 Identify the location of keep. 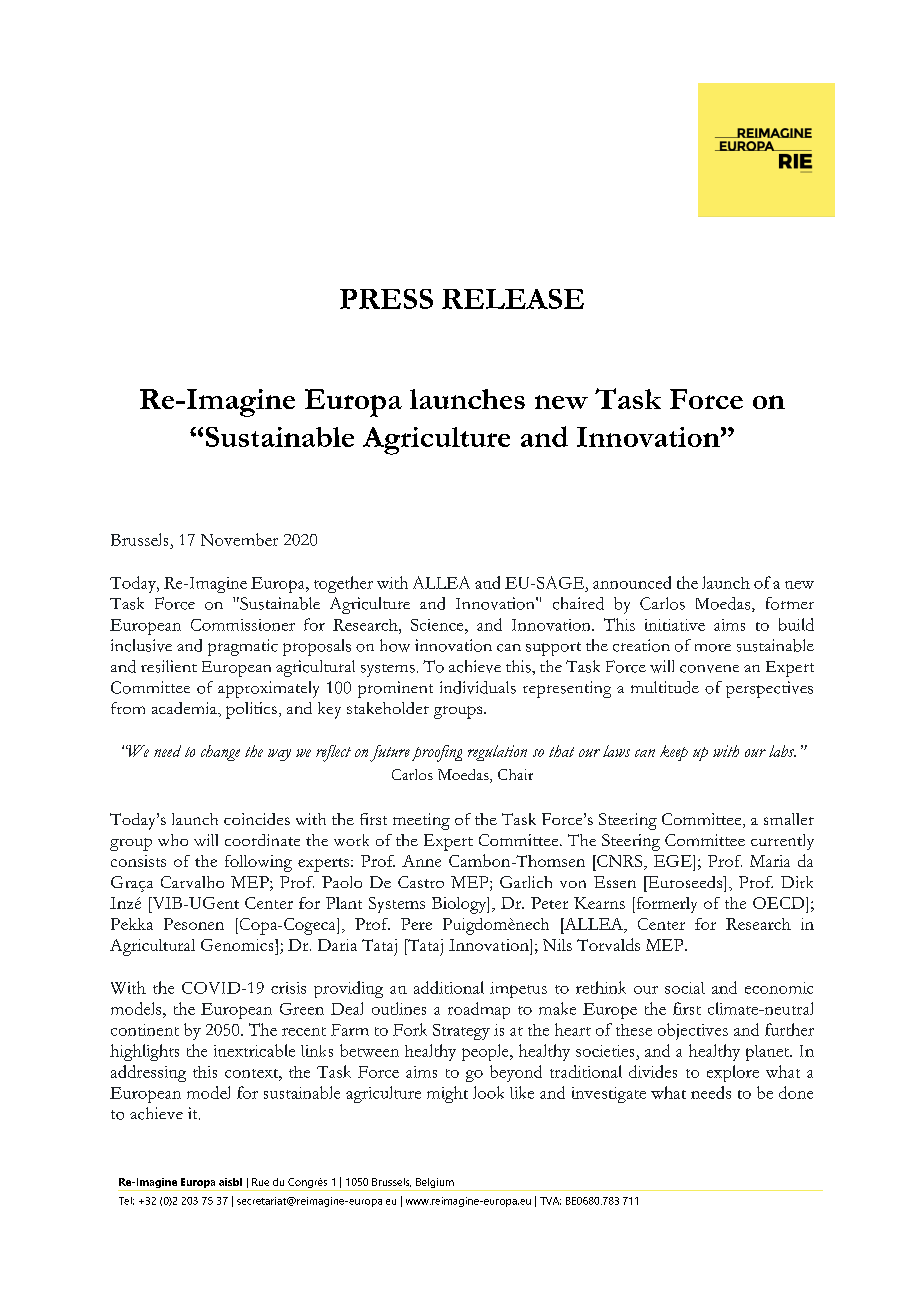
(674, 753).
